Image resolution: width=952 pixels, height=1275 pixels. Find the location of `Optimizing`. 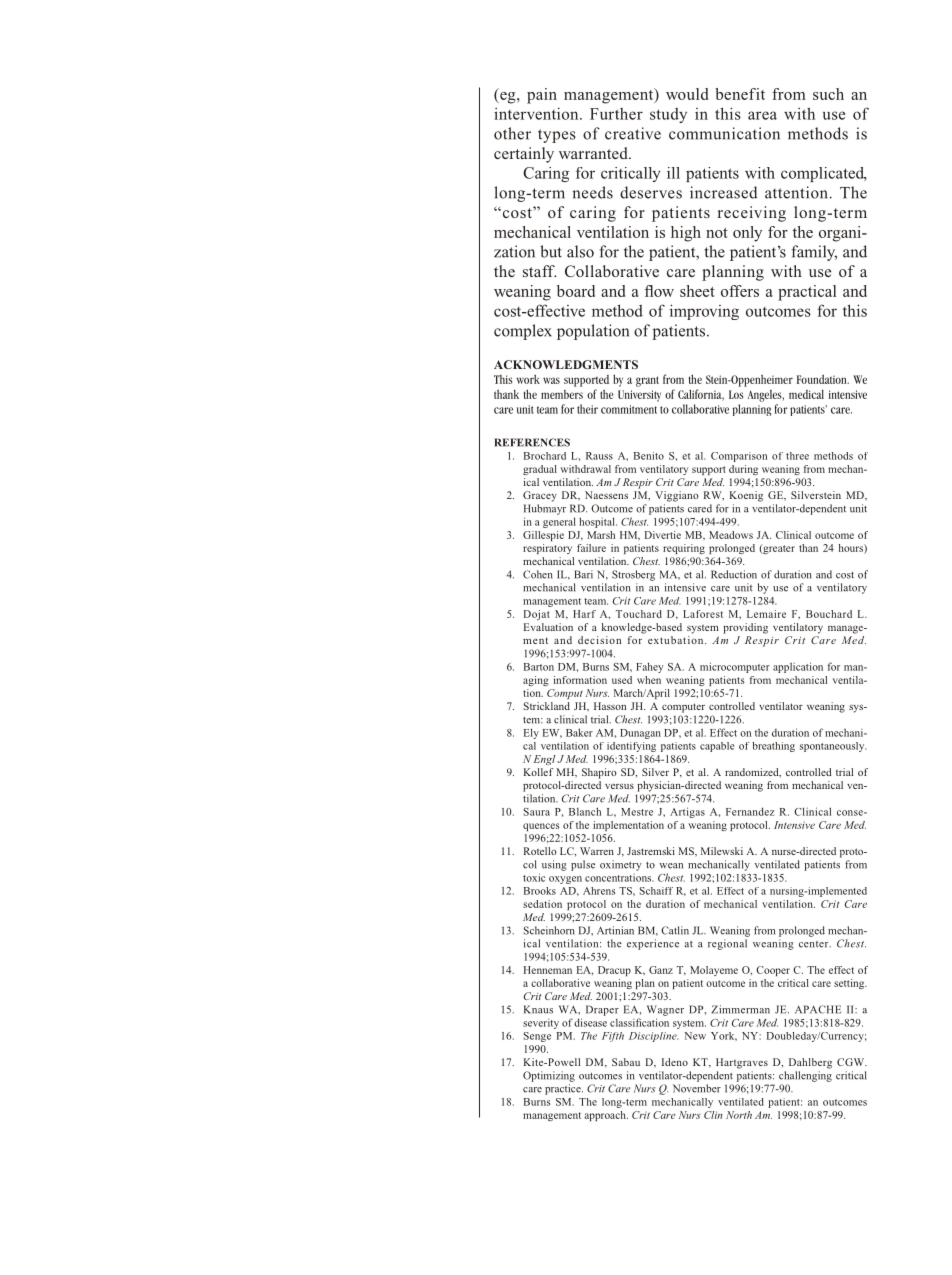

Optimizing is located at coordinates (549, 1076).
